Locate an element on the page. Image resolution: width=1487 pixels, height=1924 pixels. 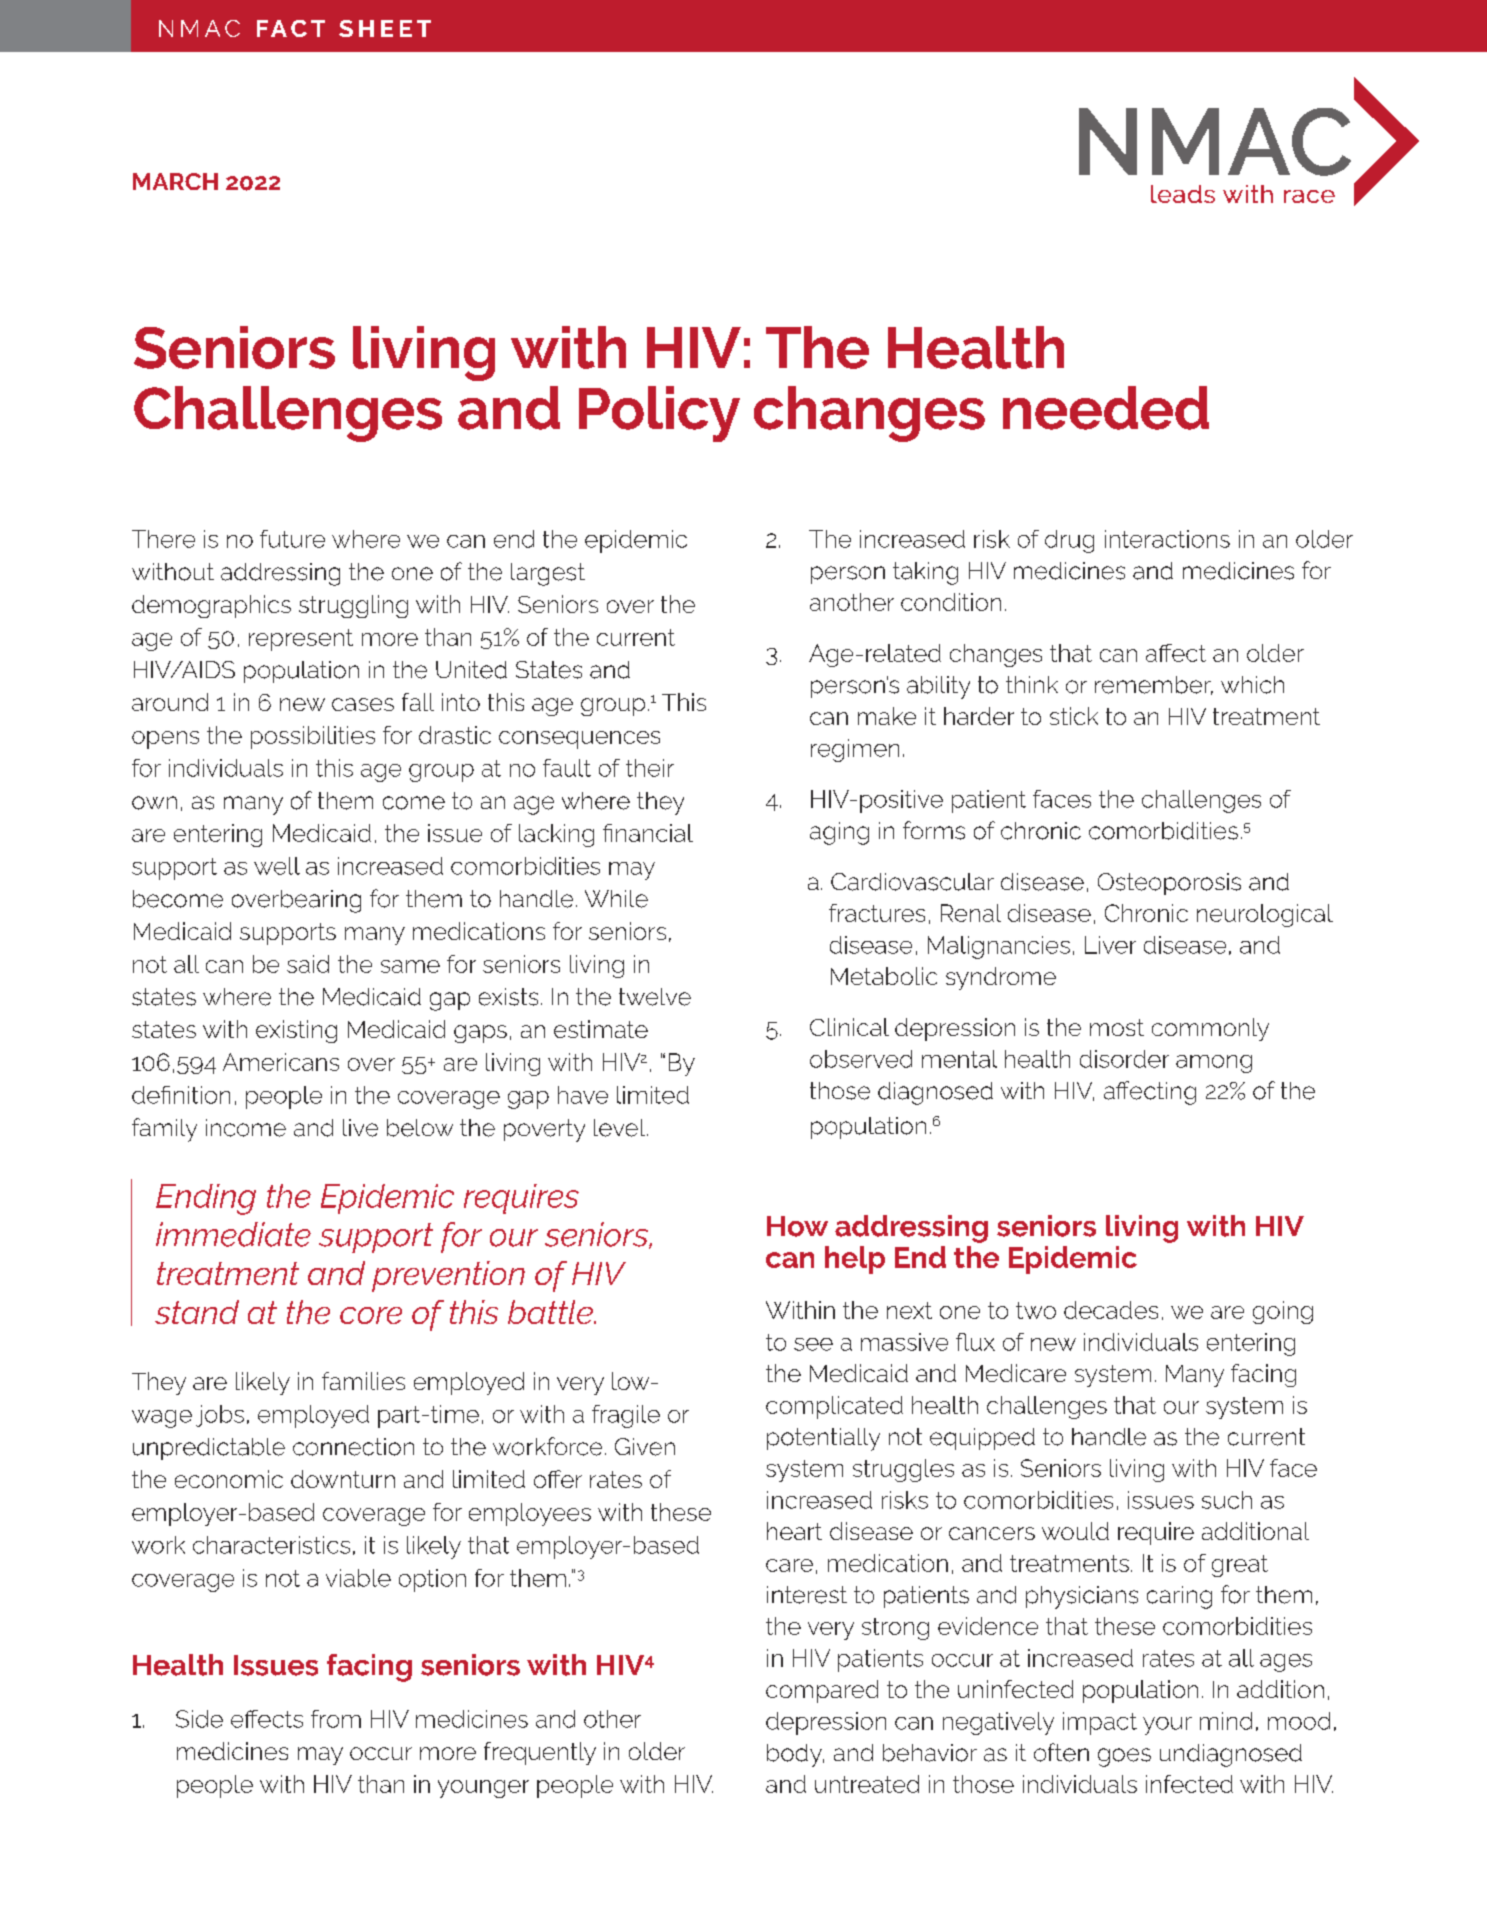
effects is located at coordinates (267, 1719).
